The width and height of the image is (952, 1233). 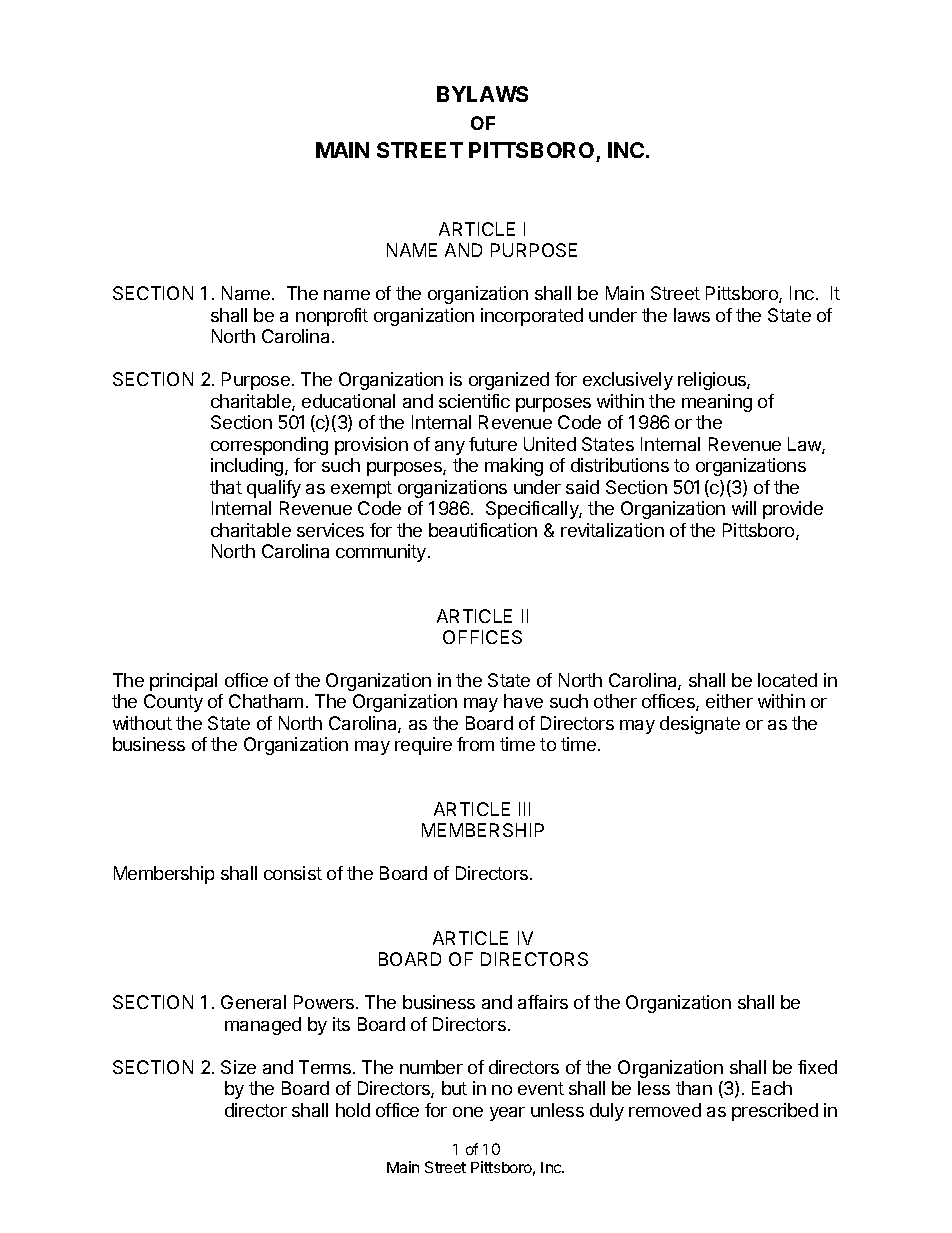 What do you see at coordinates (332, 317) in the image?
I see `nonprofit` at bounding box center [332, 317].
